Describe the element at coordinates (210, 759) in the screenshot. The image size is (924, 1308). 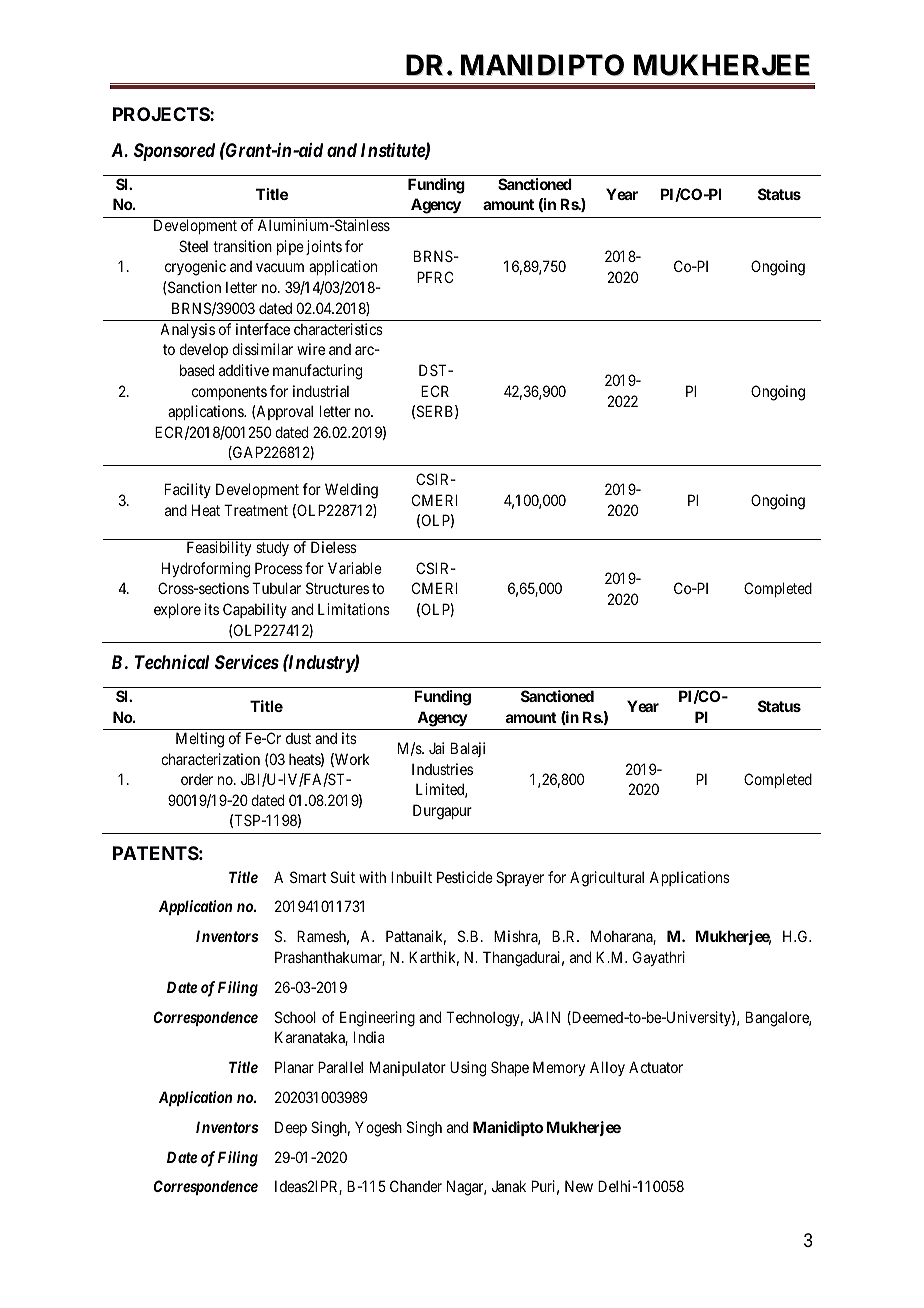
I see `characterization` at that location.
